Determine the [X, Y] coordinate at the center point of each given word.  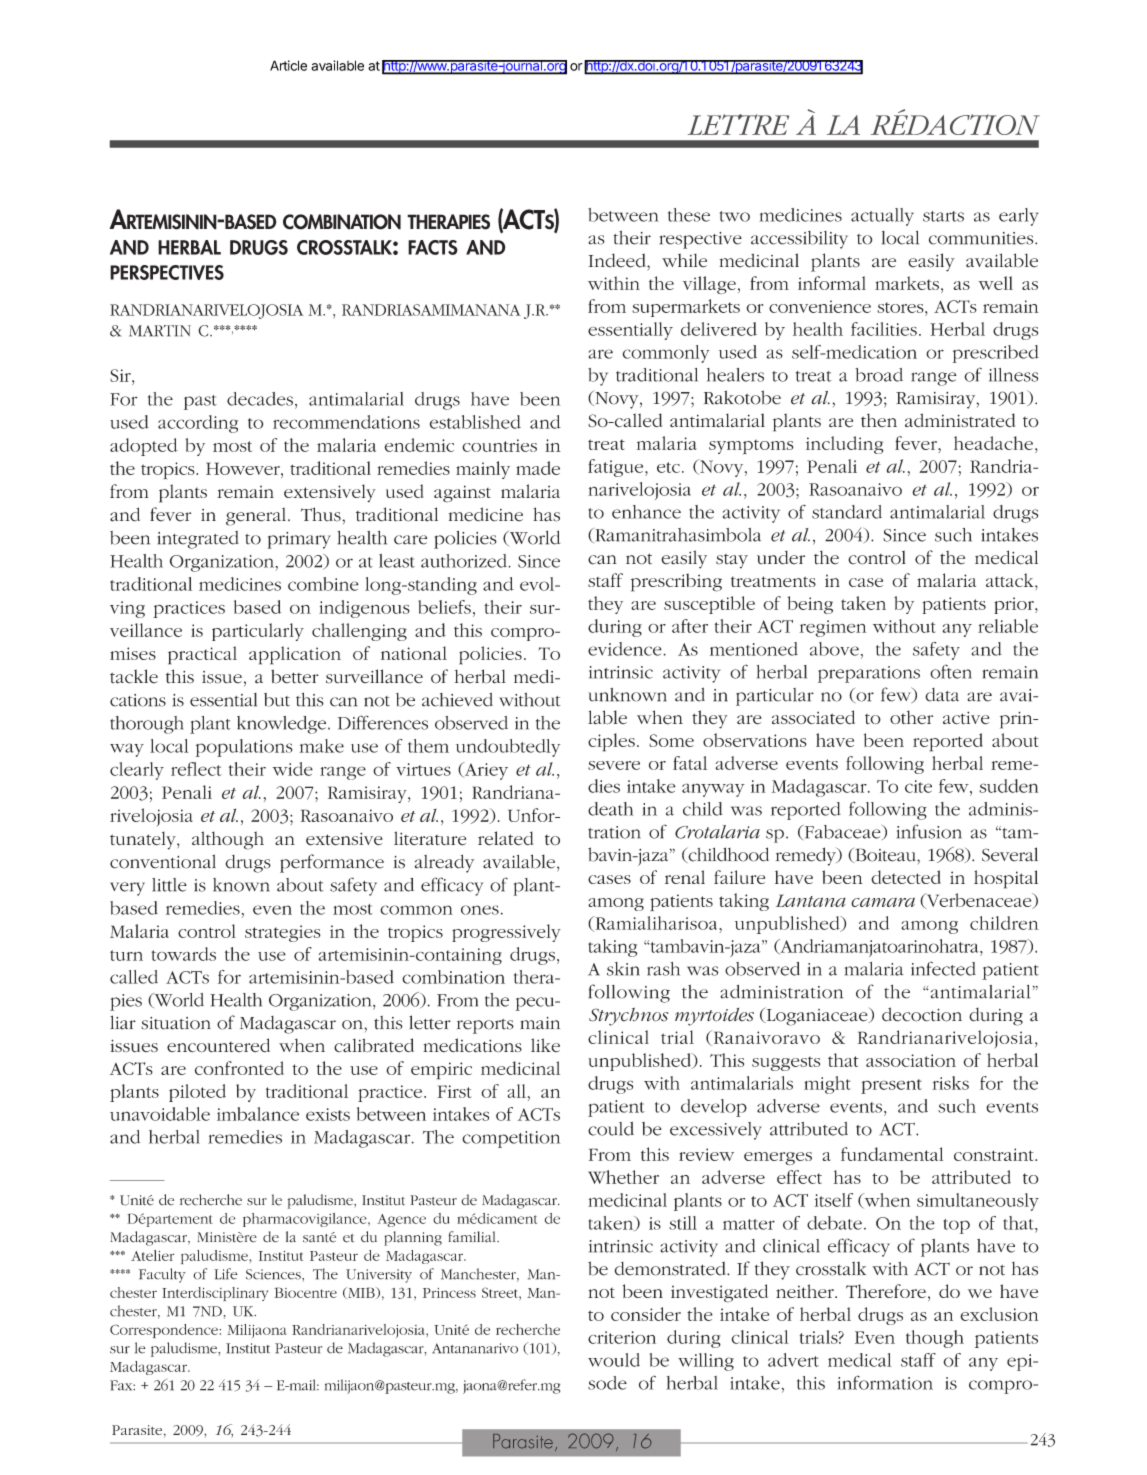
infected [943, 968]
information [885, 1382]
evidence [626, 649]
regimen [833, 628]
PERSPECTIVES [167, 272]
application [295, 655]
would [614, 1360]
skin [623, 969]
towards [183, 954]
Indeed [618, 260]
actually [882, 217]
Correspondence [165, 1331]
